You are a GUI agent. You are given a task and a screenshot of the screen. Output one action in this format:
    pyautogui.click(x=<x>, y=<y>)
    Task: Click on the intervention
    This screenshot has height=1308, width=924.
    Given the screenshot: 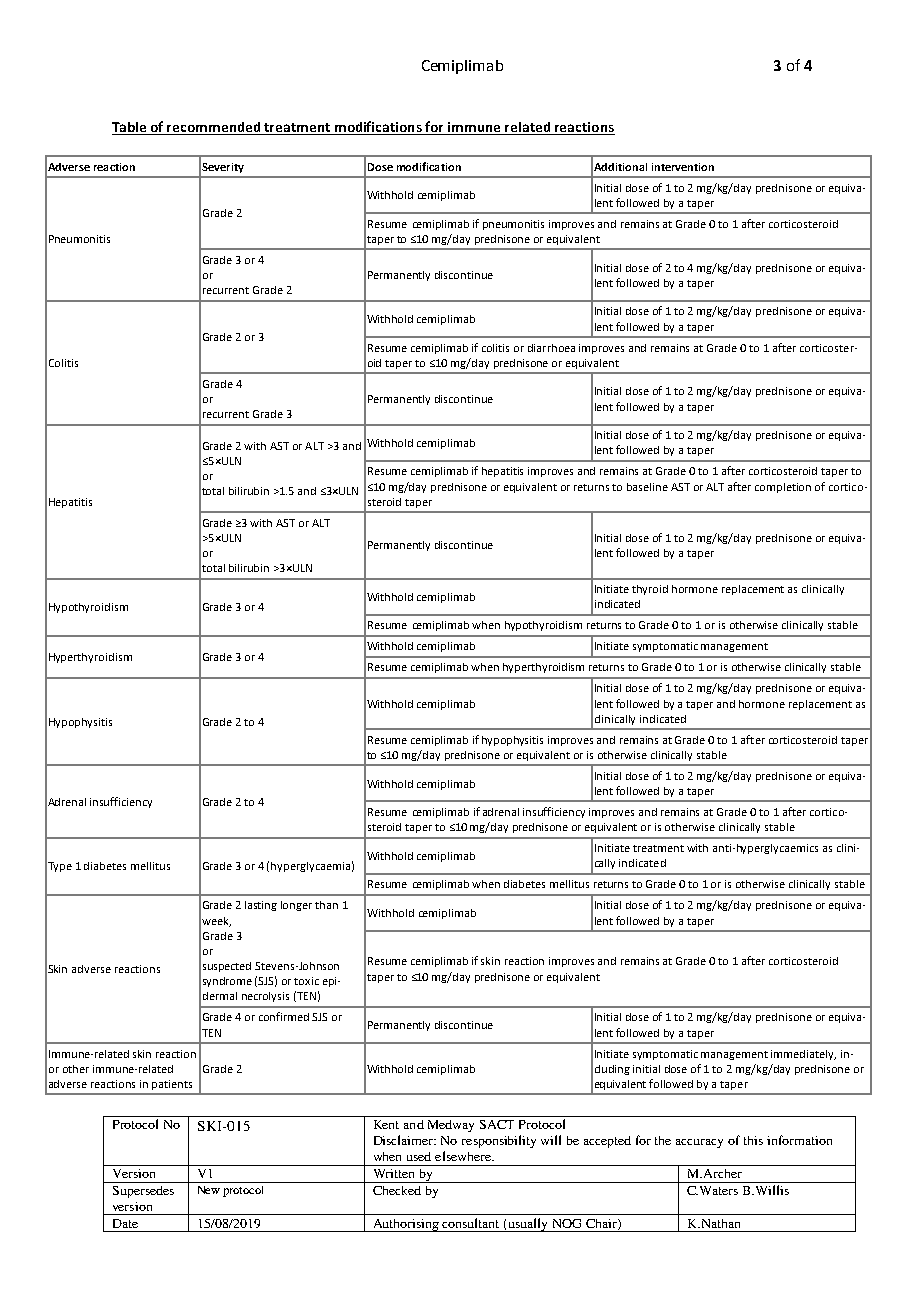 What is the action you would take?
    pyautogui.click(x=683, y=167)
